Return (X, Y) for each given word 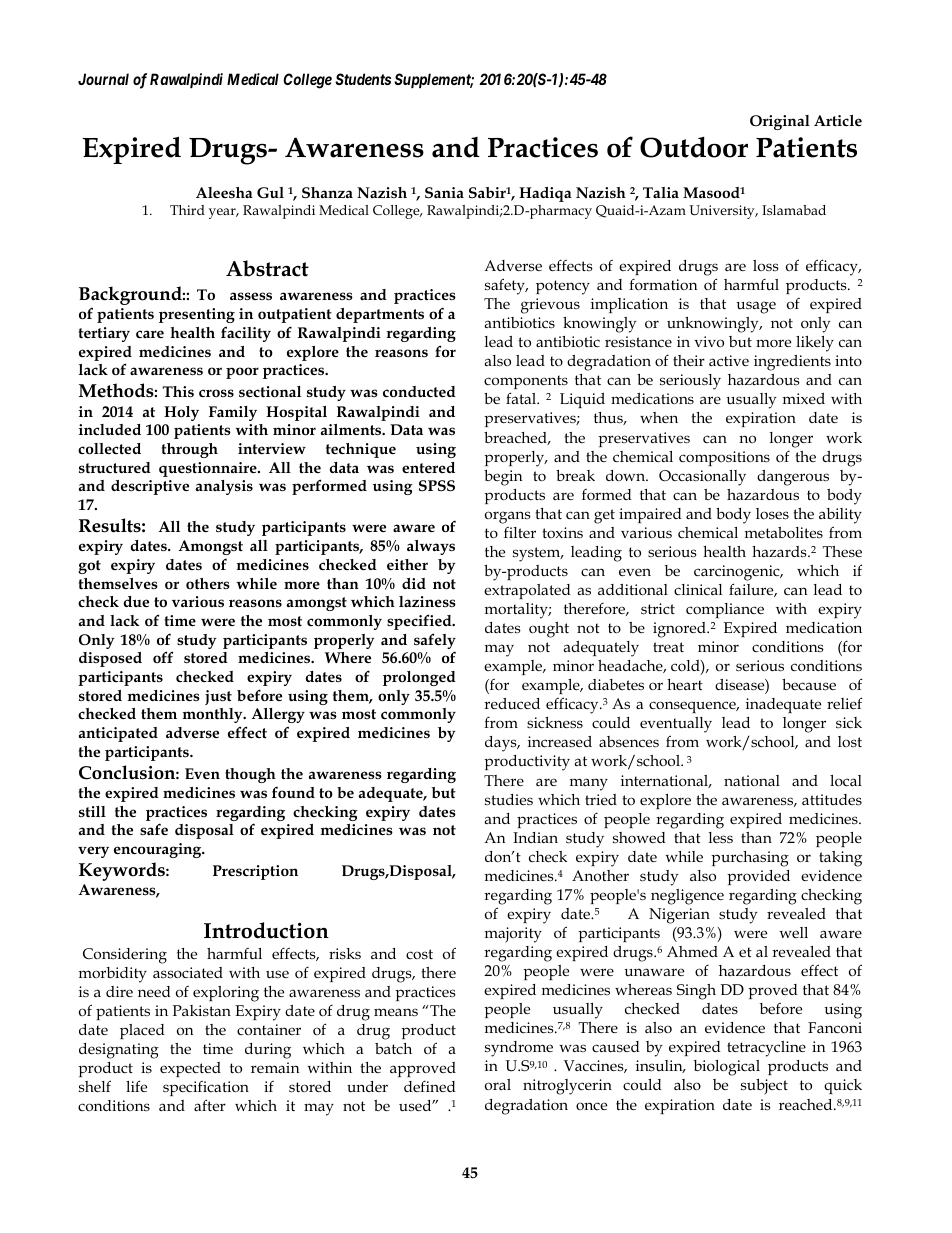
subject (764, 1087)
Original (780, 122)
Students (363, 79)
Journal (103, 79)
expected (190, 1069)
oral (498, 1084)
